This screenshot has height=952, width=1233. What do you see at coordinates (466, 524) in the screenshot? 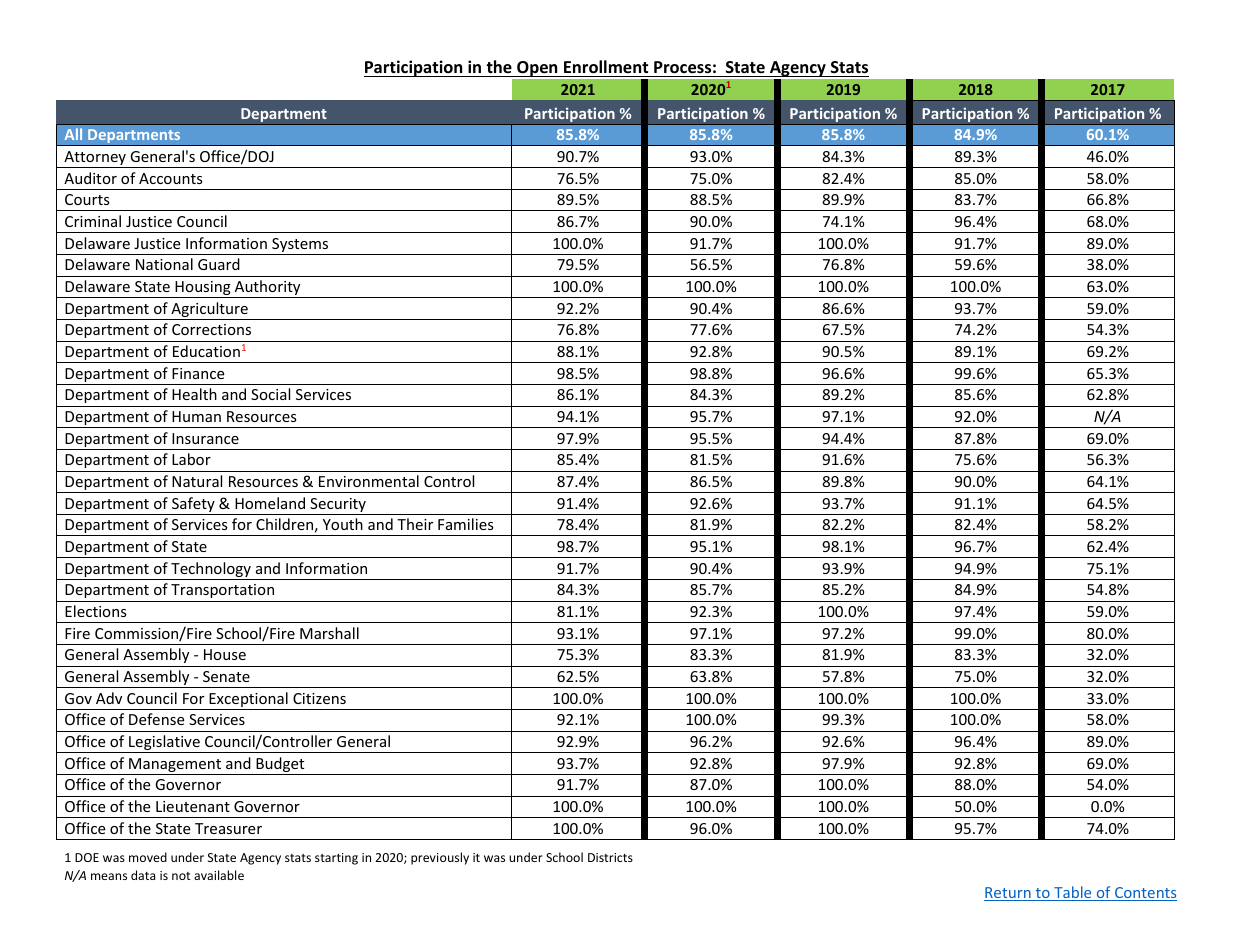
I see `Families` at bounding box center [466, 524].
